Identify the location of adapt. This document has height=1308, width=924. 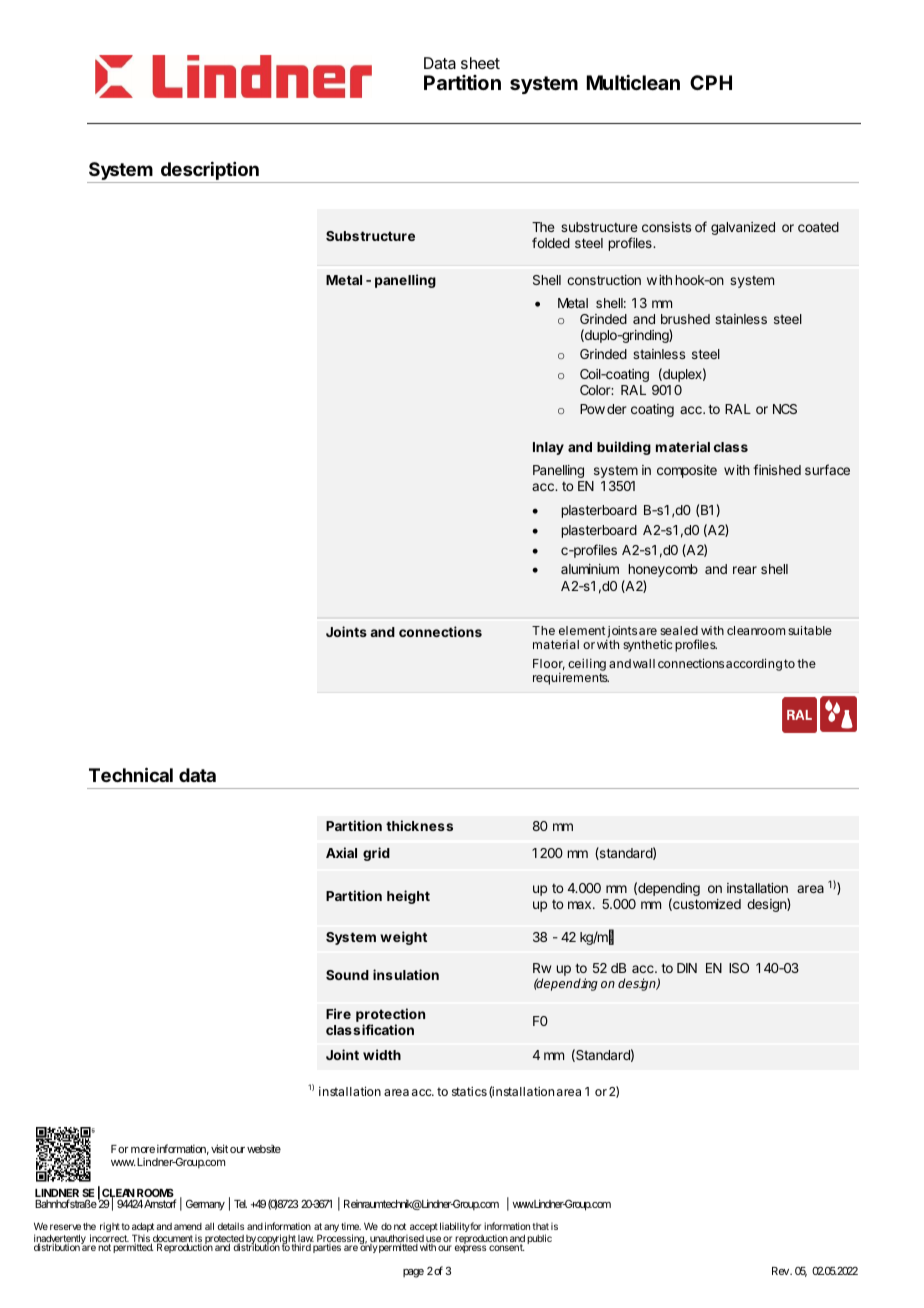
(143, 1228).
